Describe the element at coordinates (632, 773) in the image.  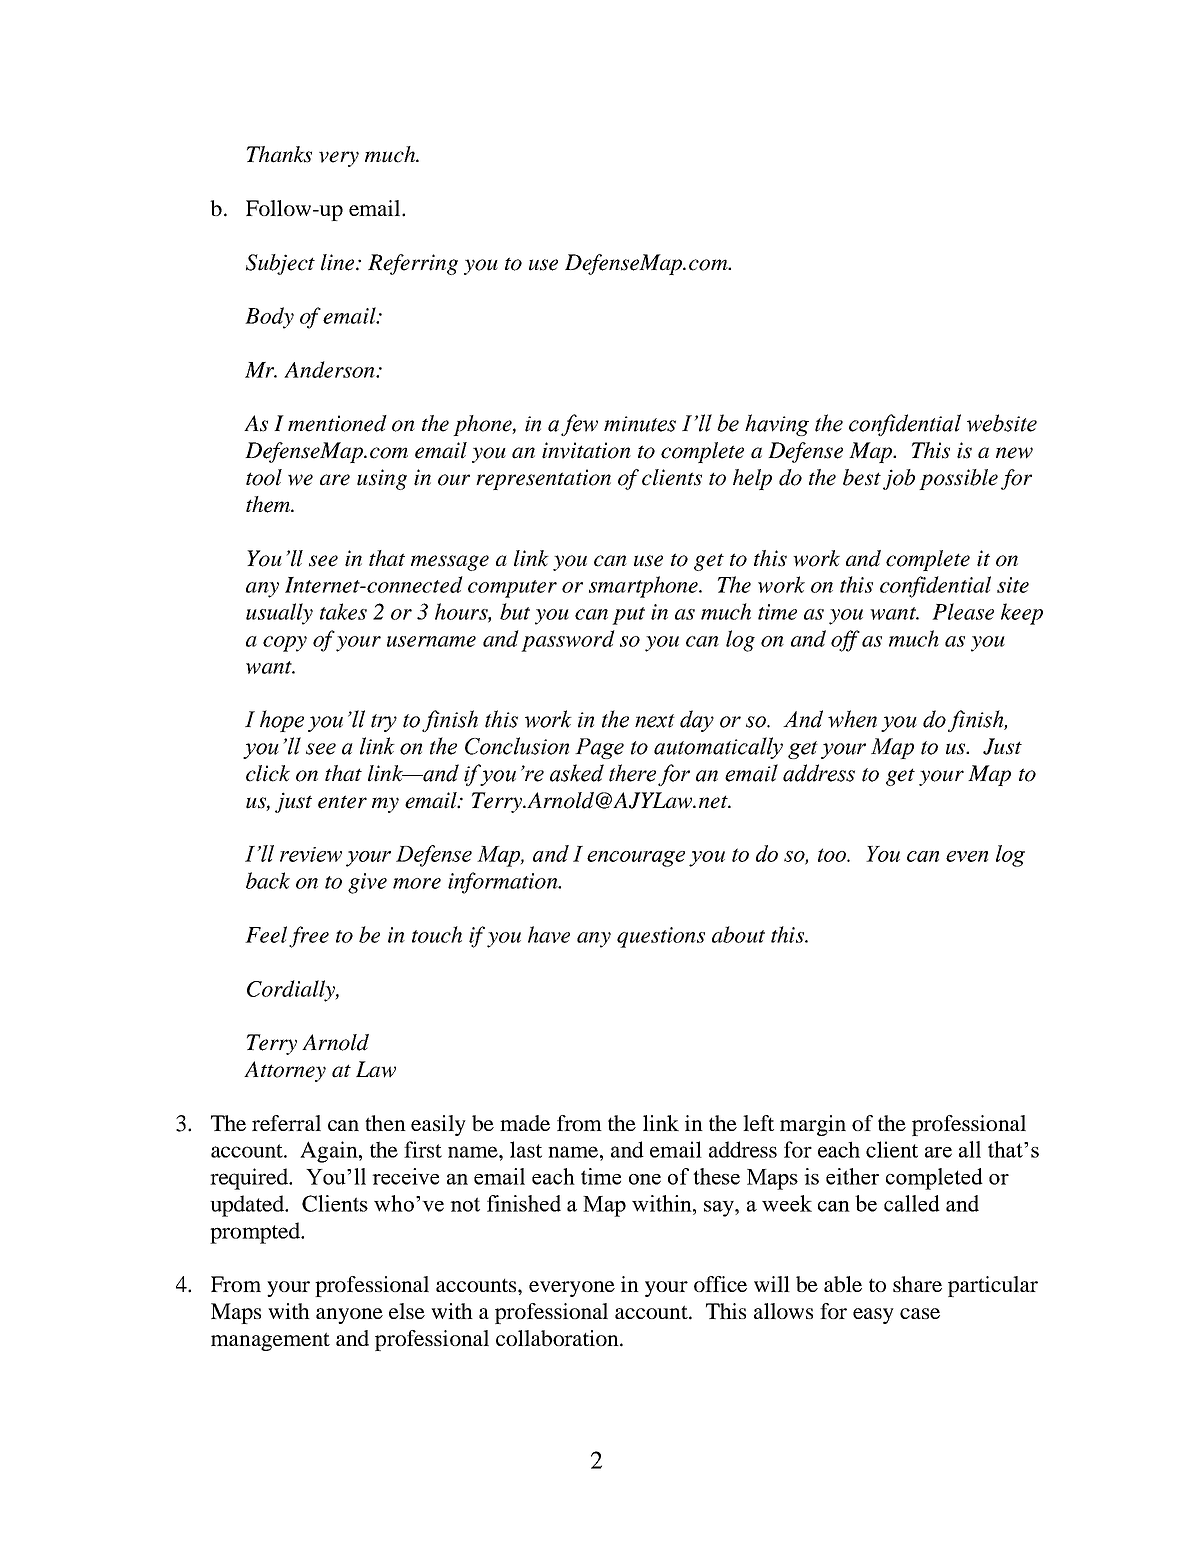
I see `there` at that location.
